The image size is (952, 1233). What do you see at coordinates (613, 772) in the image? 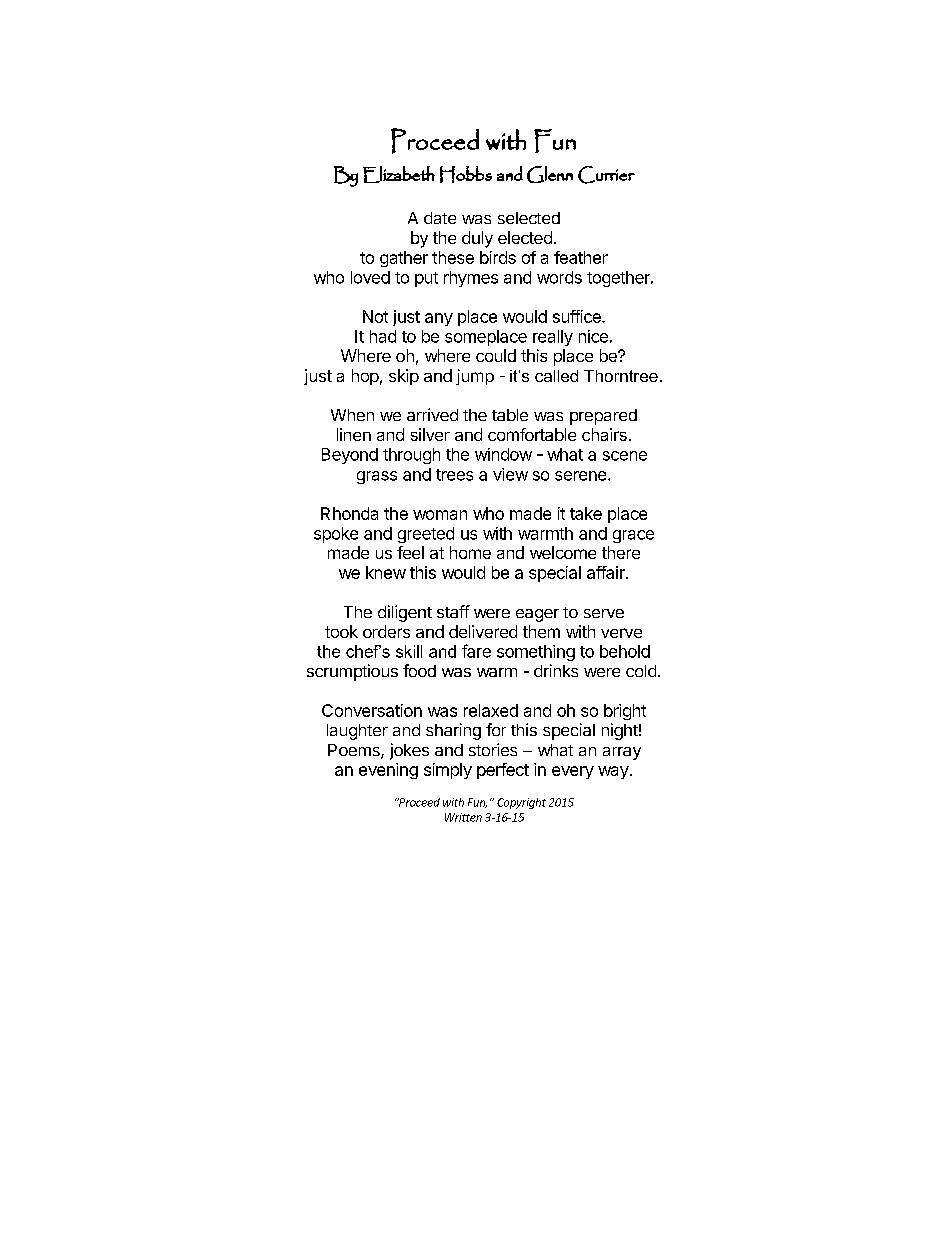
I see `way` at bounding box center [613, 772].
